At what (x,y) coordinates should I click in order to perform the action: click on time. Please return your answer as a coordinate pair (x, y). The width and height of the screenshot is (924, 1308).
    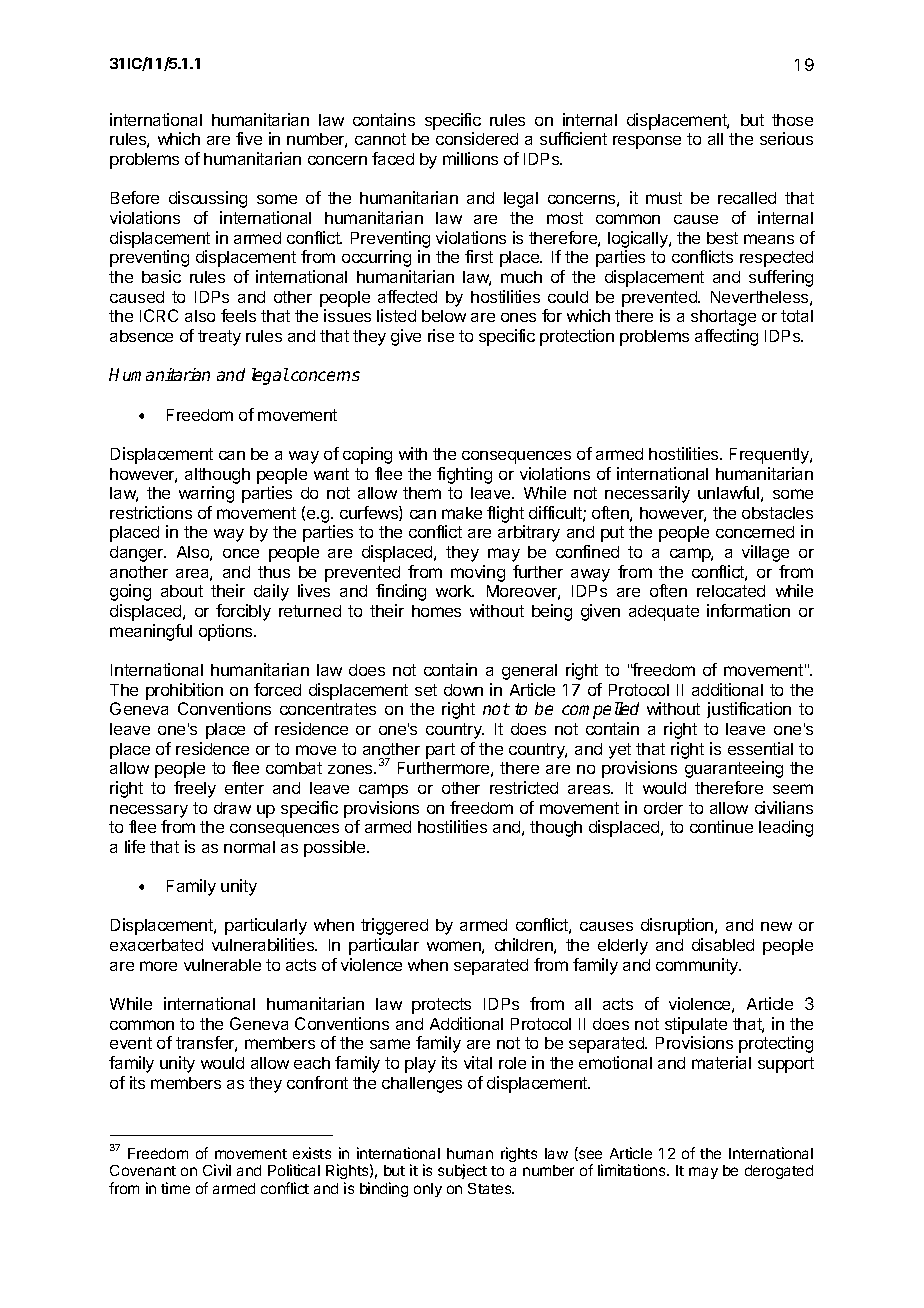
    Looking at the image, I should click on (175, 1188).
